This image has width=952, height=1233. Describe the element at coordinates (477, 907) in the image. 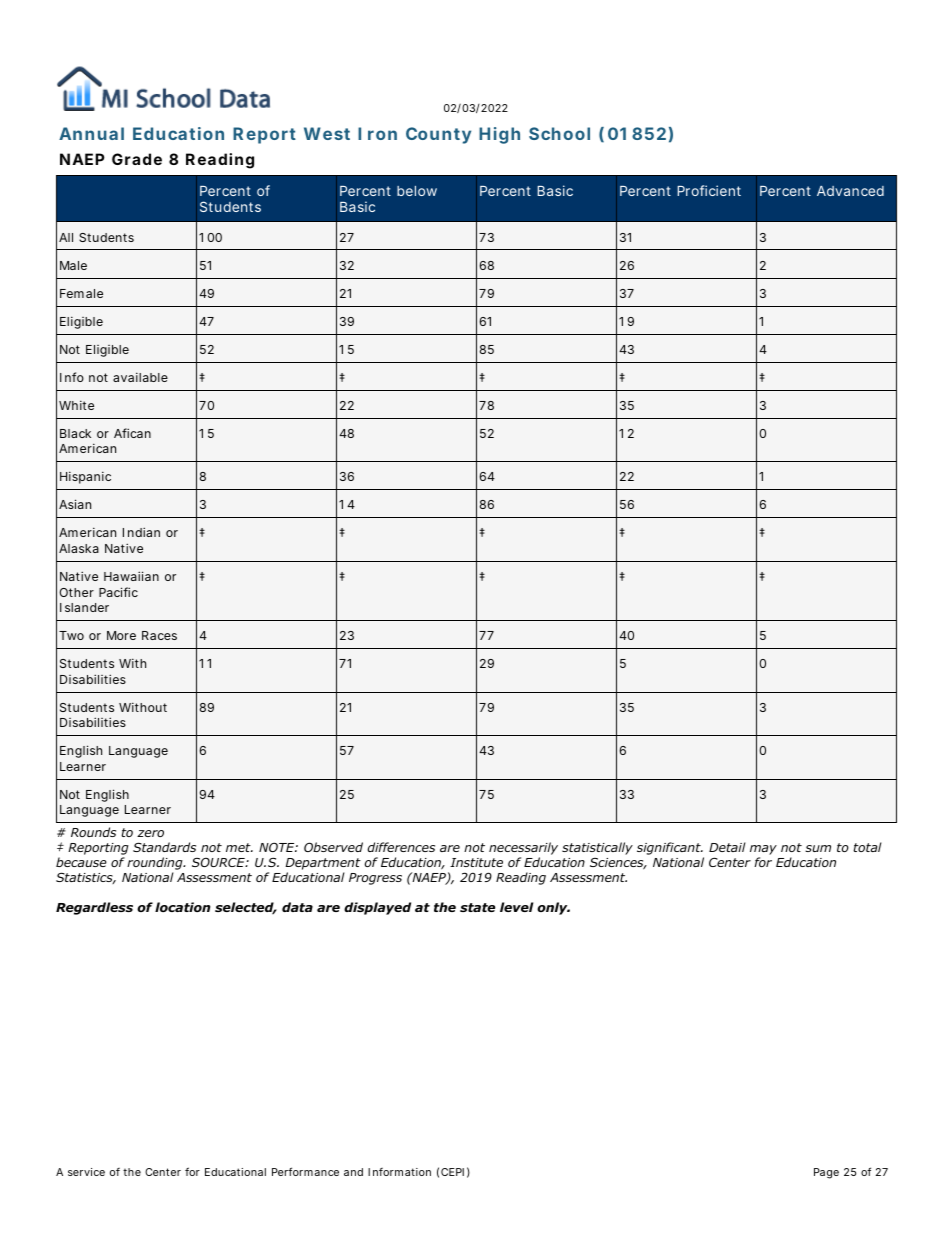

I see `state` at that location.
